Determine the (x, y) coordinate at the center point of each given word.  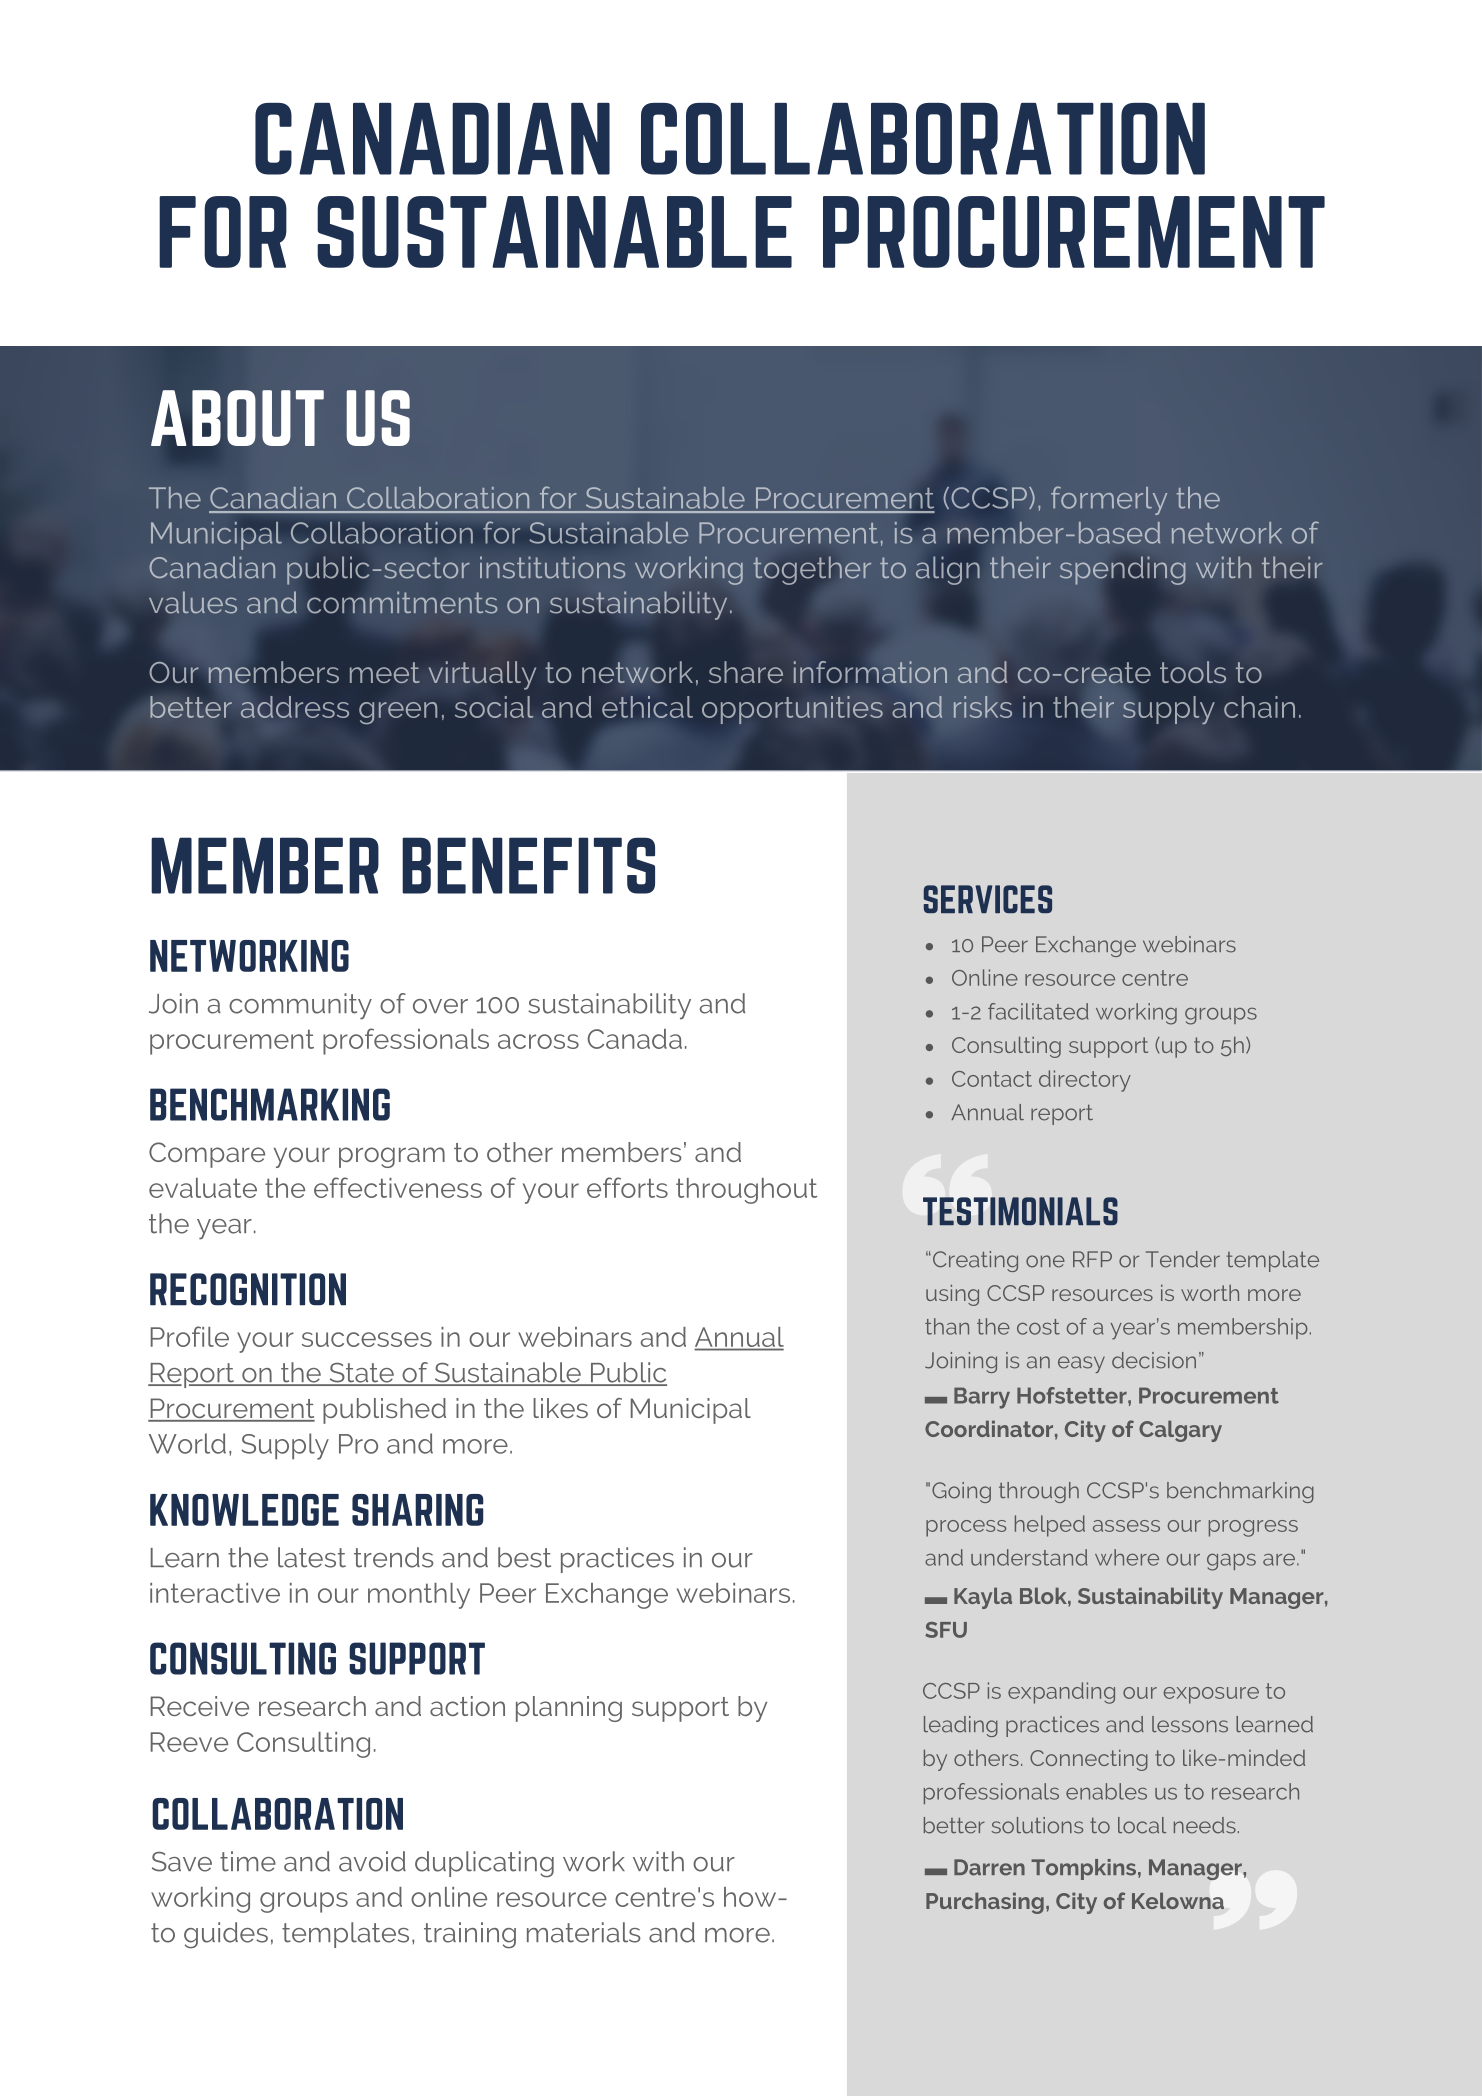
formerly (1109, 500)
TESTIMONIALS (1020, 1211)
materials (584, 1932)
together (812, 570)
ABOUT (237, 418)
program (392, 1157)
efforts (627, 1187)
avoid (372, 1861)
